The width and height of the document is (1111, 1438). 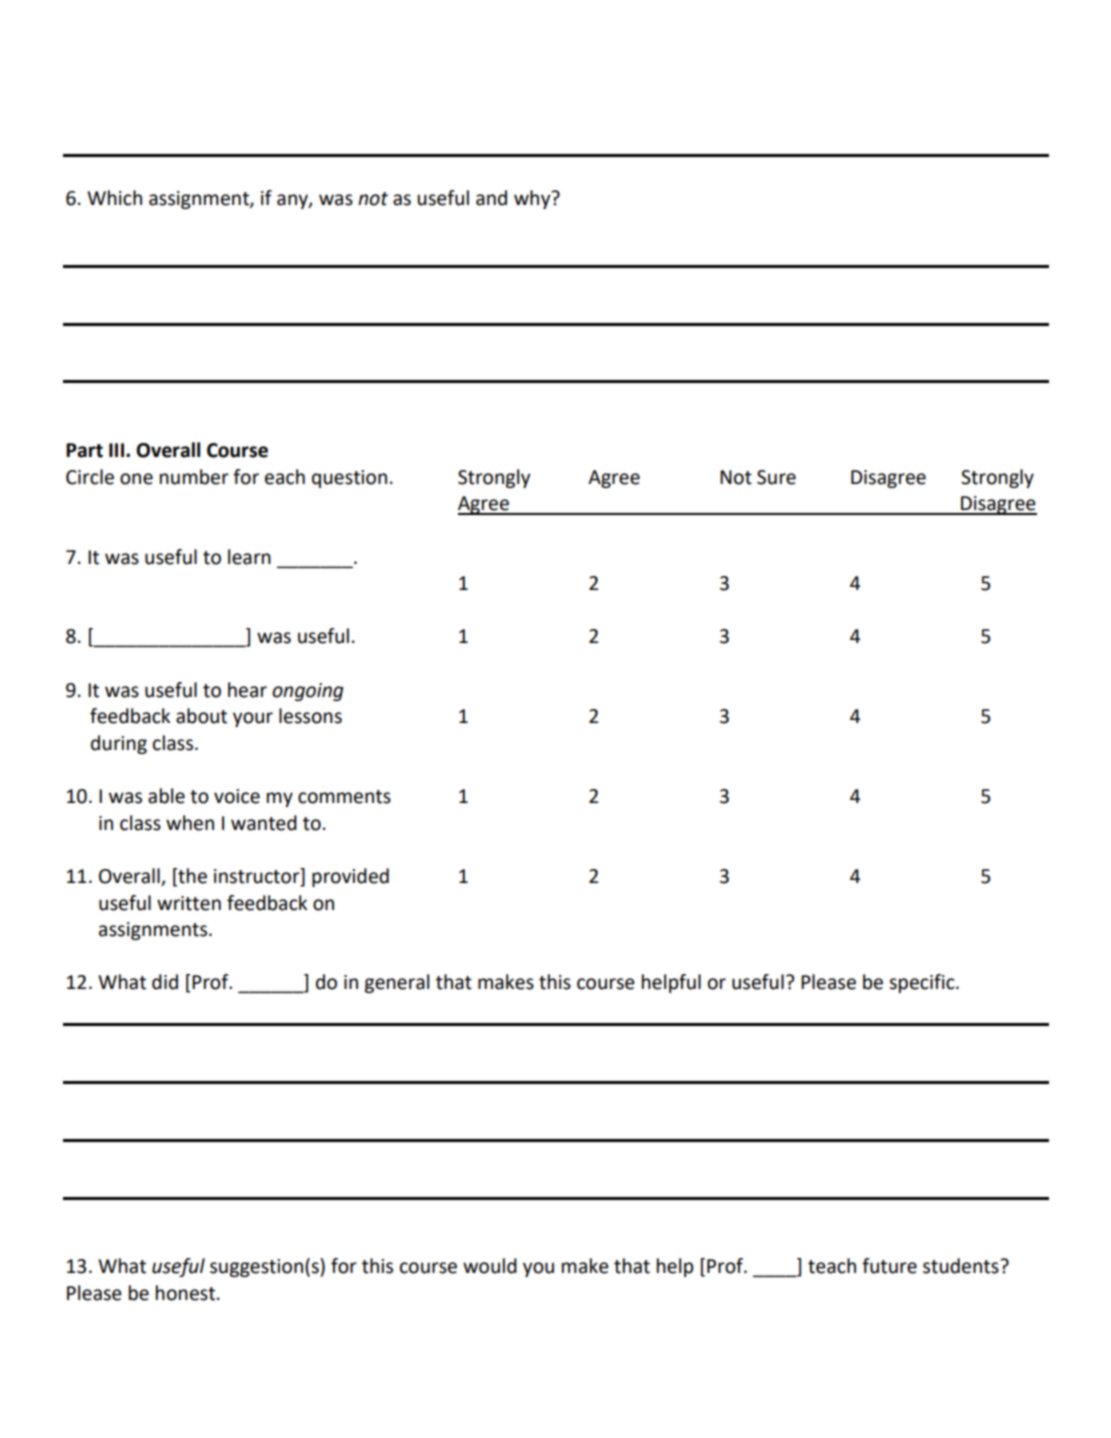 What do you see at coordinates (344, 797) in the document?
I see `comments` at bounding box center [344, 797].
